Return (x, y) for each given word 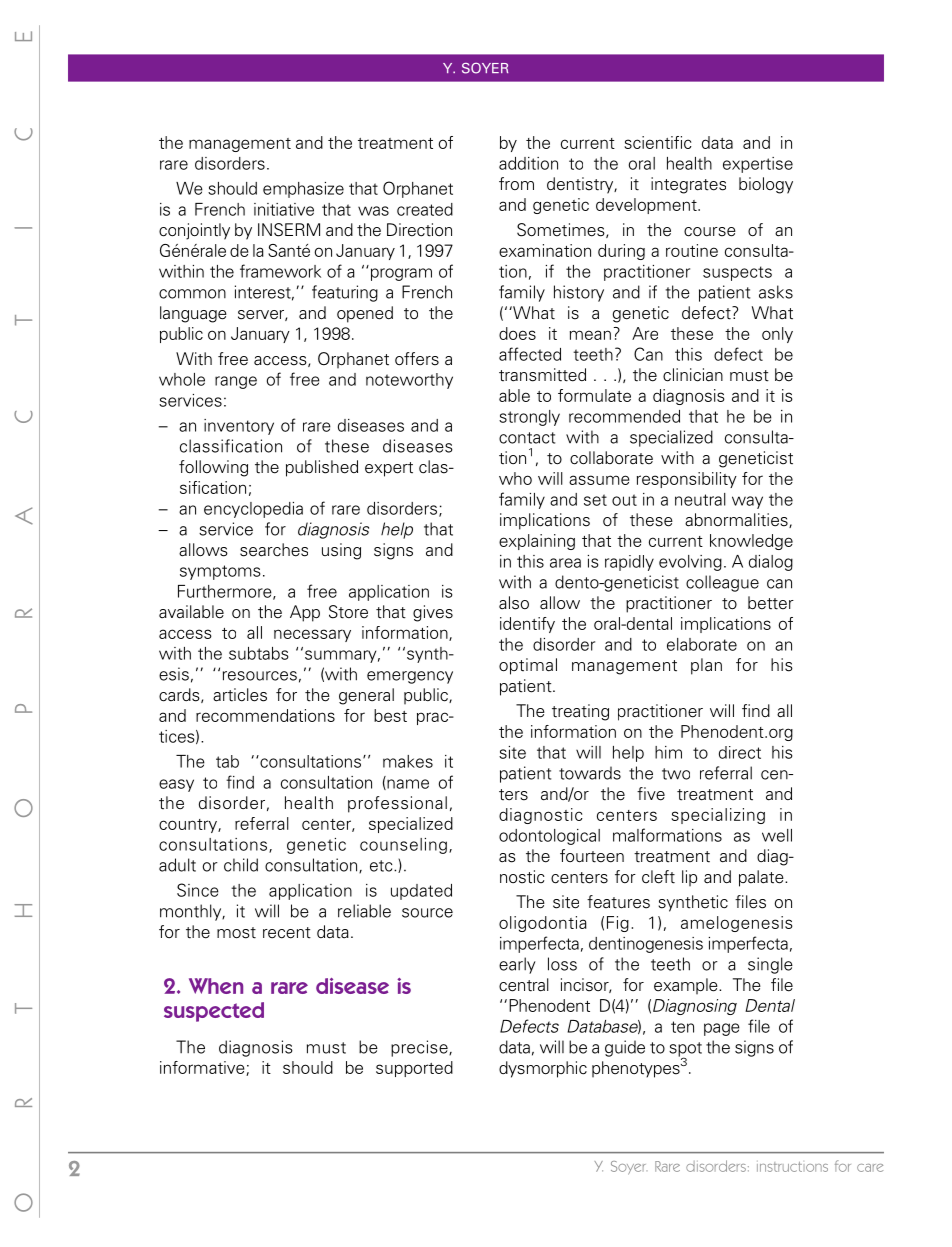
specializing (718, 816)
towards (590, 773)
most (236, 933)
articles (240, 695)
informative (203, 1068)
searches (274, 550)
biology (766, 185)
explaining (537, 542)
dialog (771, 563)
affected (530, 354)
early (517, 965)
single (770, 965)
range (236, 382)
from (516, 183)
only (777, 335)
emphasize (303, 190)
